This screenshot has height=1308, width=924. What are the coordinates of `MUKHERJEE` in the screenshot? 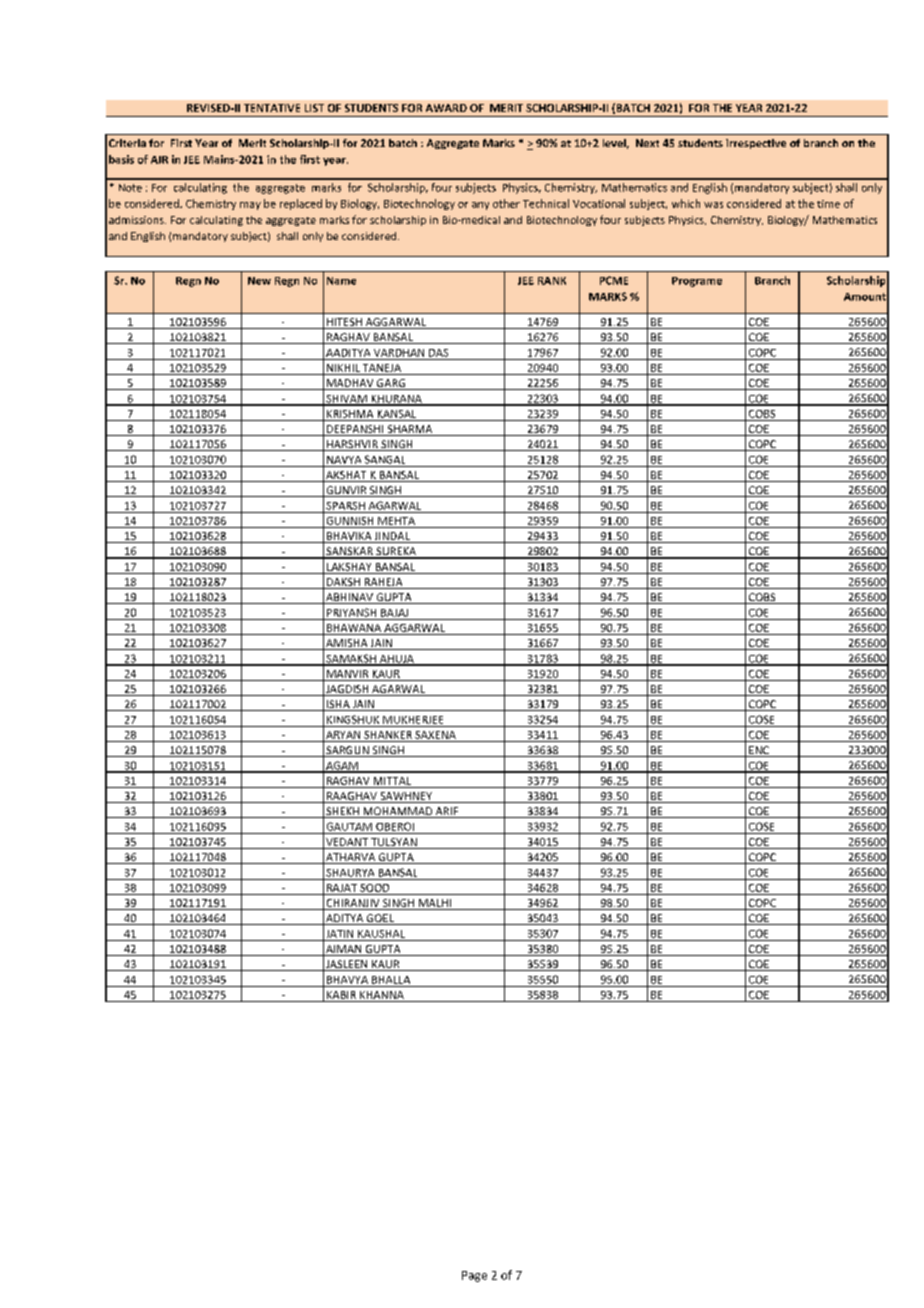 It's located at (413, 720).
